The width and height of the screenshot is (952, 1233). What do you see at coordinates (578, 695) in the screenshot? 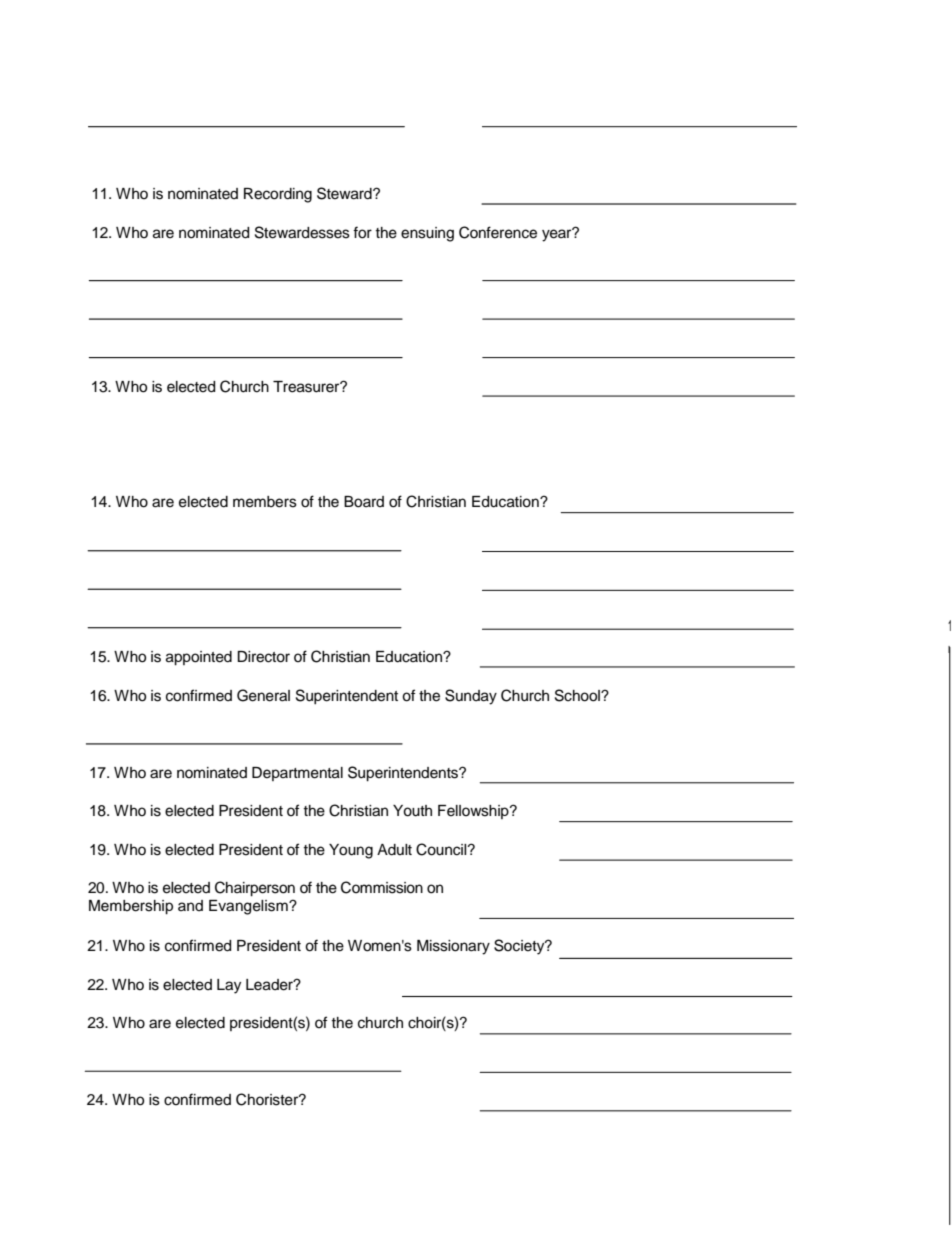
I see `School` at bounding box center [578, 695].
